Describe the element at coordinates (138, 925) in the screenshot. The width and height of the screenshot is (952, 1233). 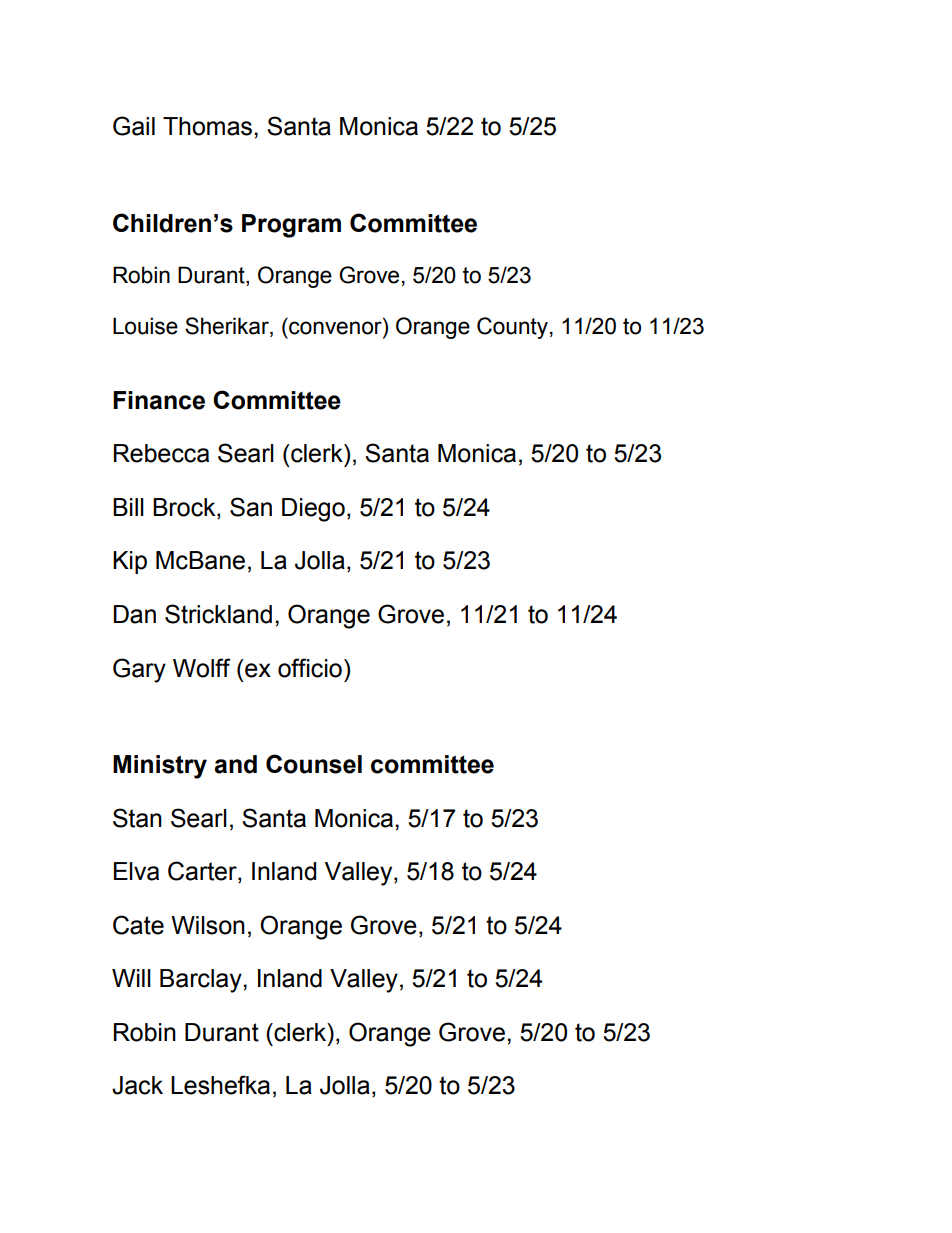
I see `Cate` at that location.
